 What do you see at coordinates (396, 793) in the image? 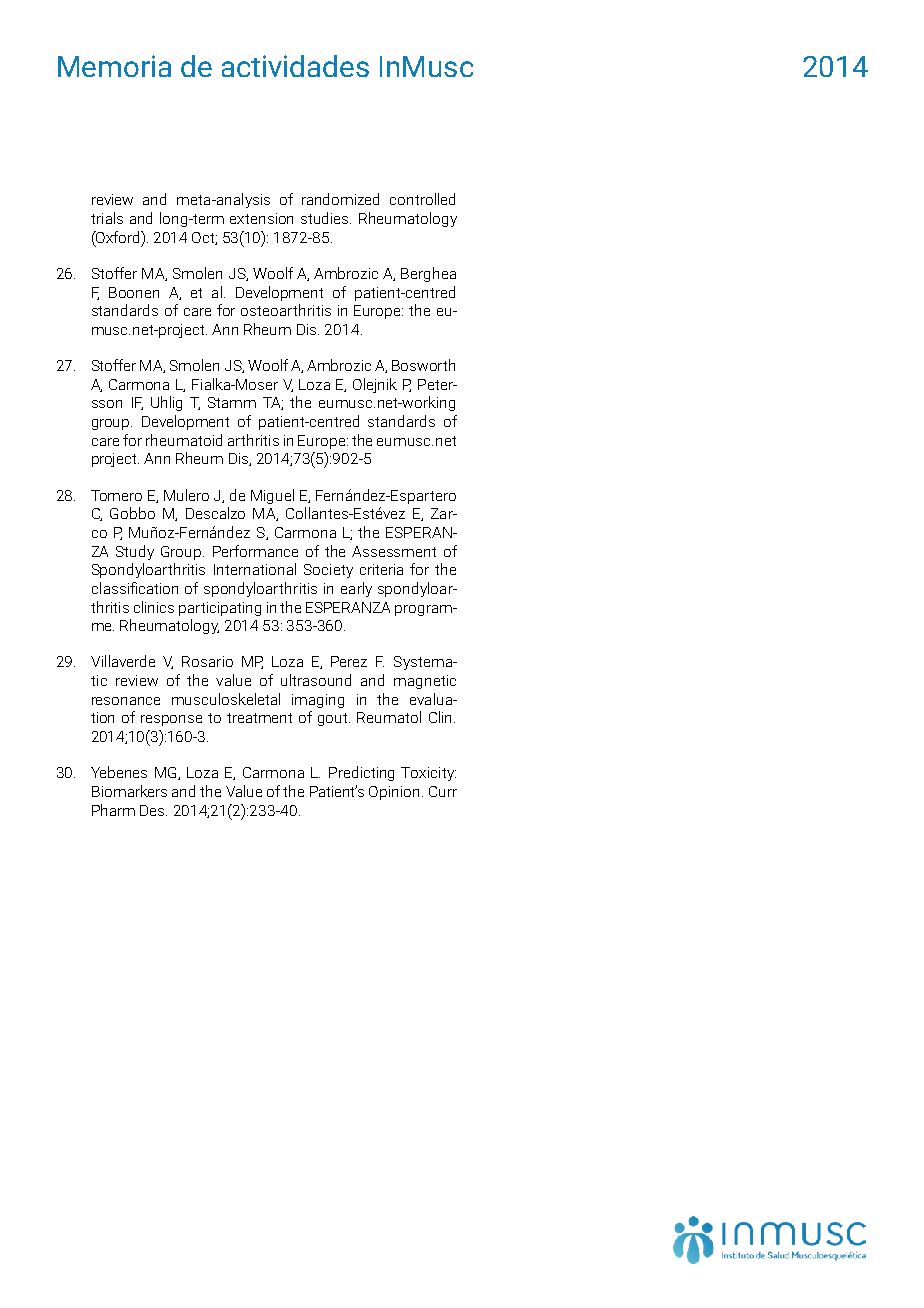
I see `Opinion` at bounding box center [396, 793].
